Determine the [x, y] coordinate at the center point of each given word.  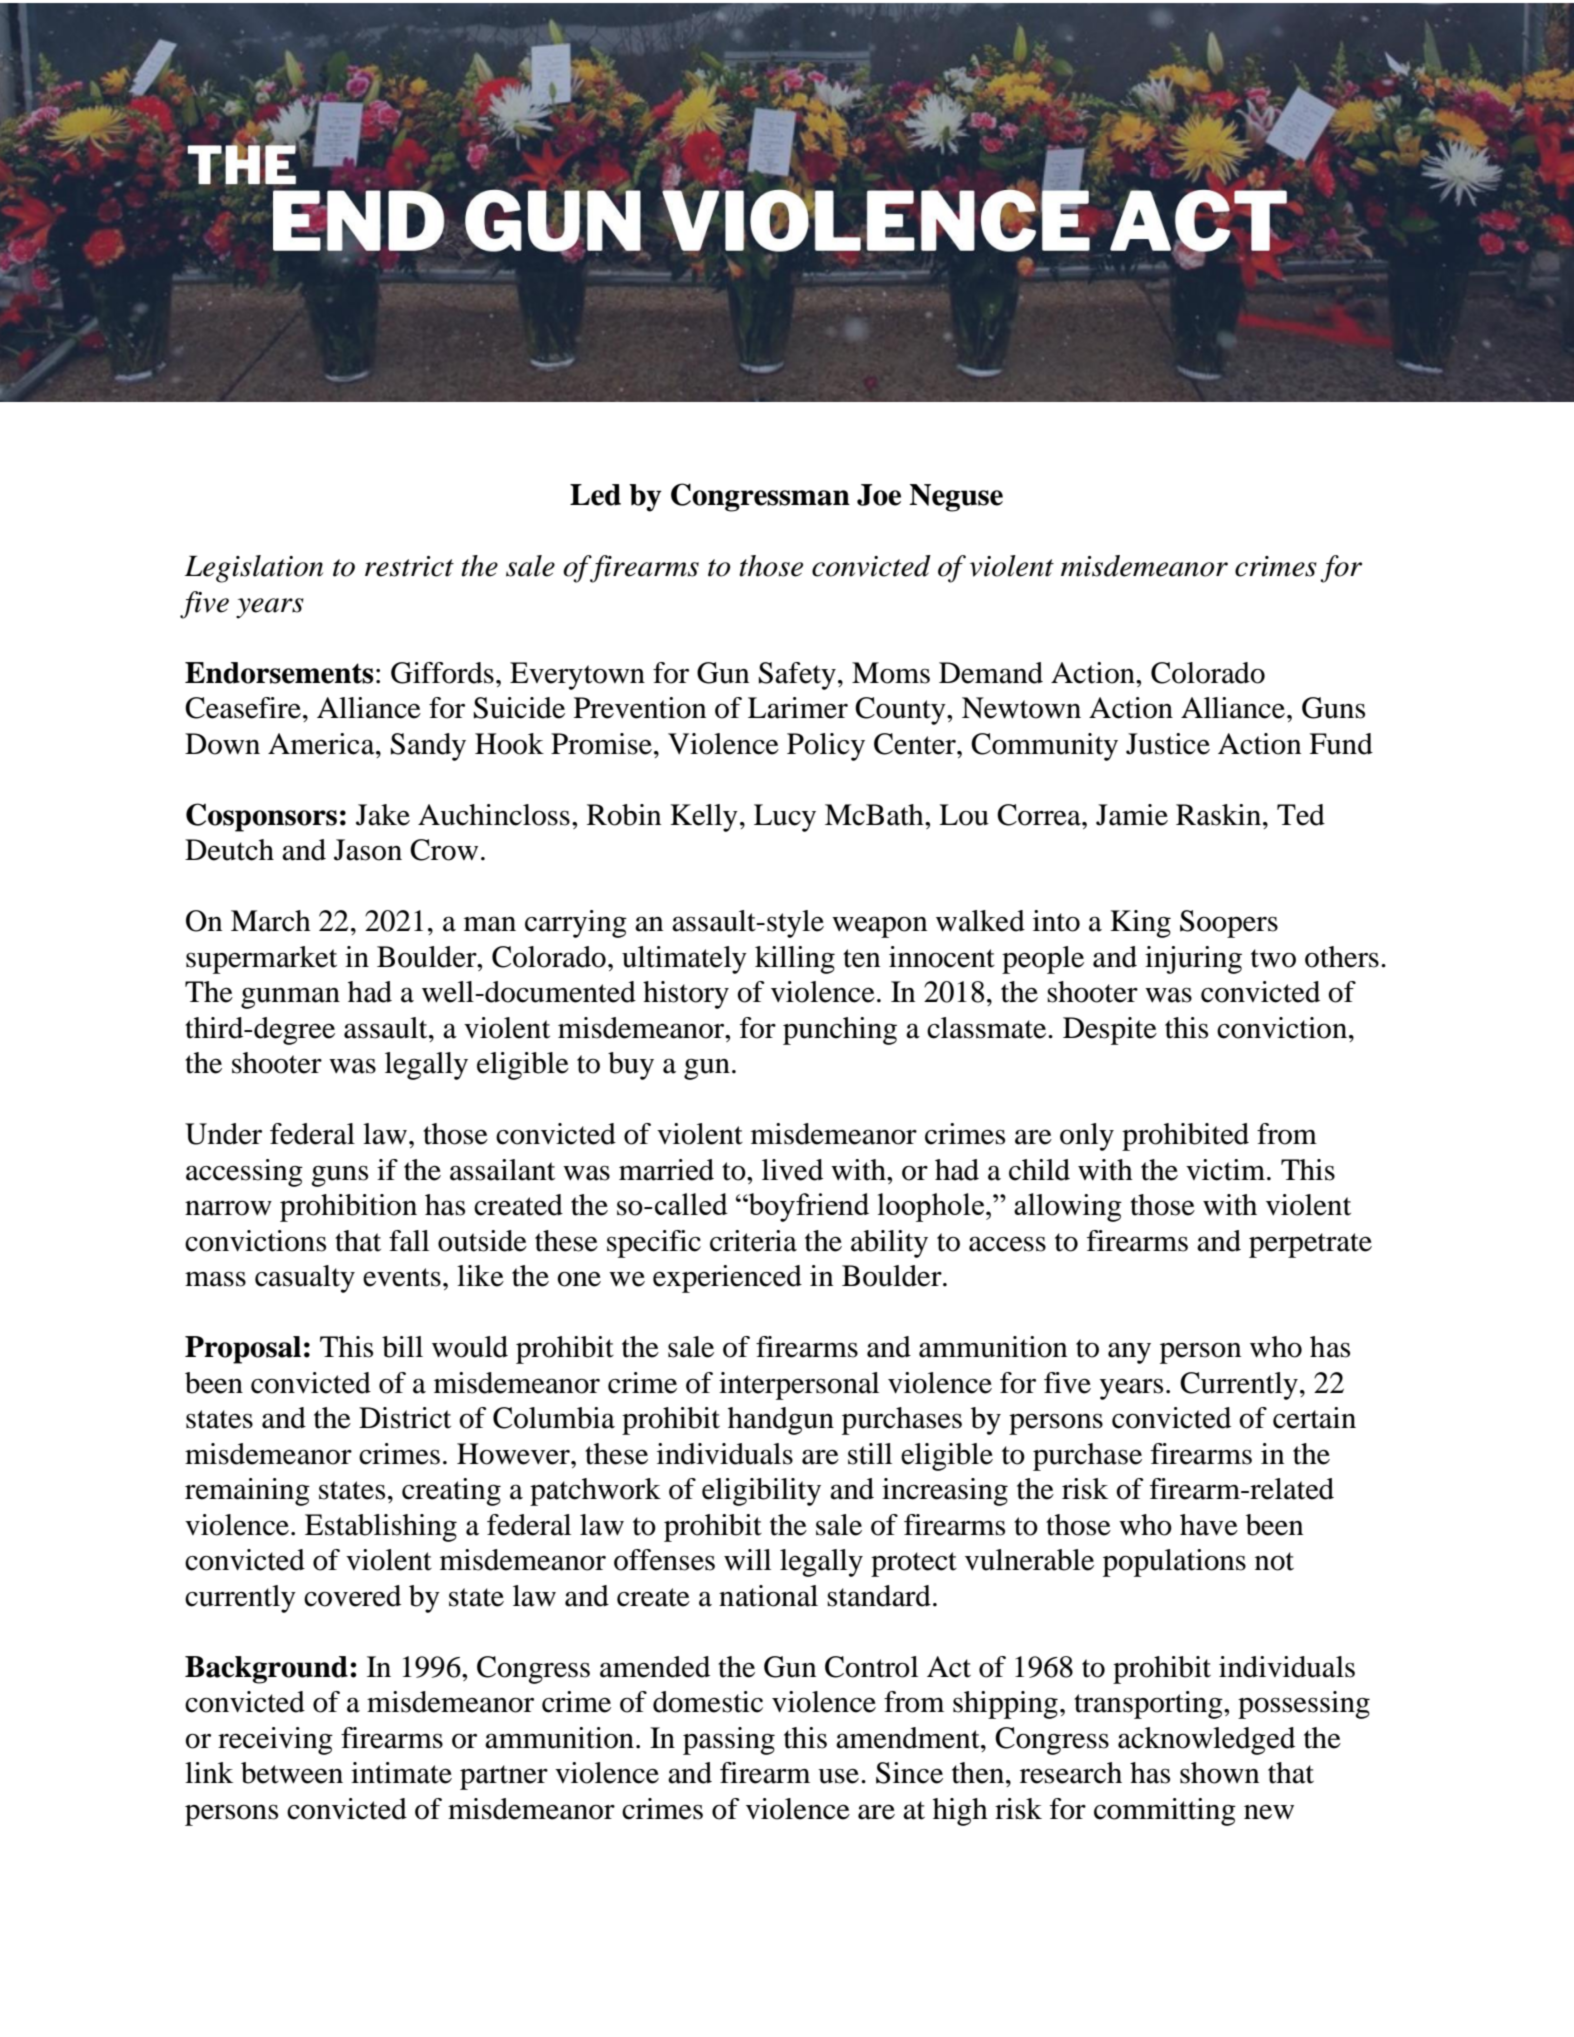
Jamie [1132, 815]
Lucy [785, 818]
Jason [368, 850]
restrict [409, 566]
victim [1225, 1170]
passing [729, 1741]
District [405, 1418]
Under [223, 1134]
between [292, 1773]
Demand [991, 673]
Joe [879, 495]
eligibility [761, 1492]
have [1209, 1525]
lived [792, 1170]
